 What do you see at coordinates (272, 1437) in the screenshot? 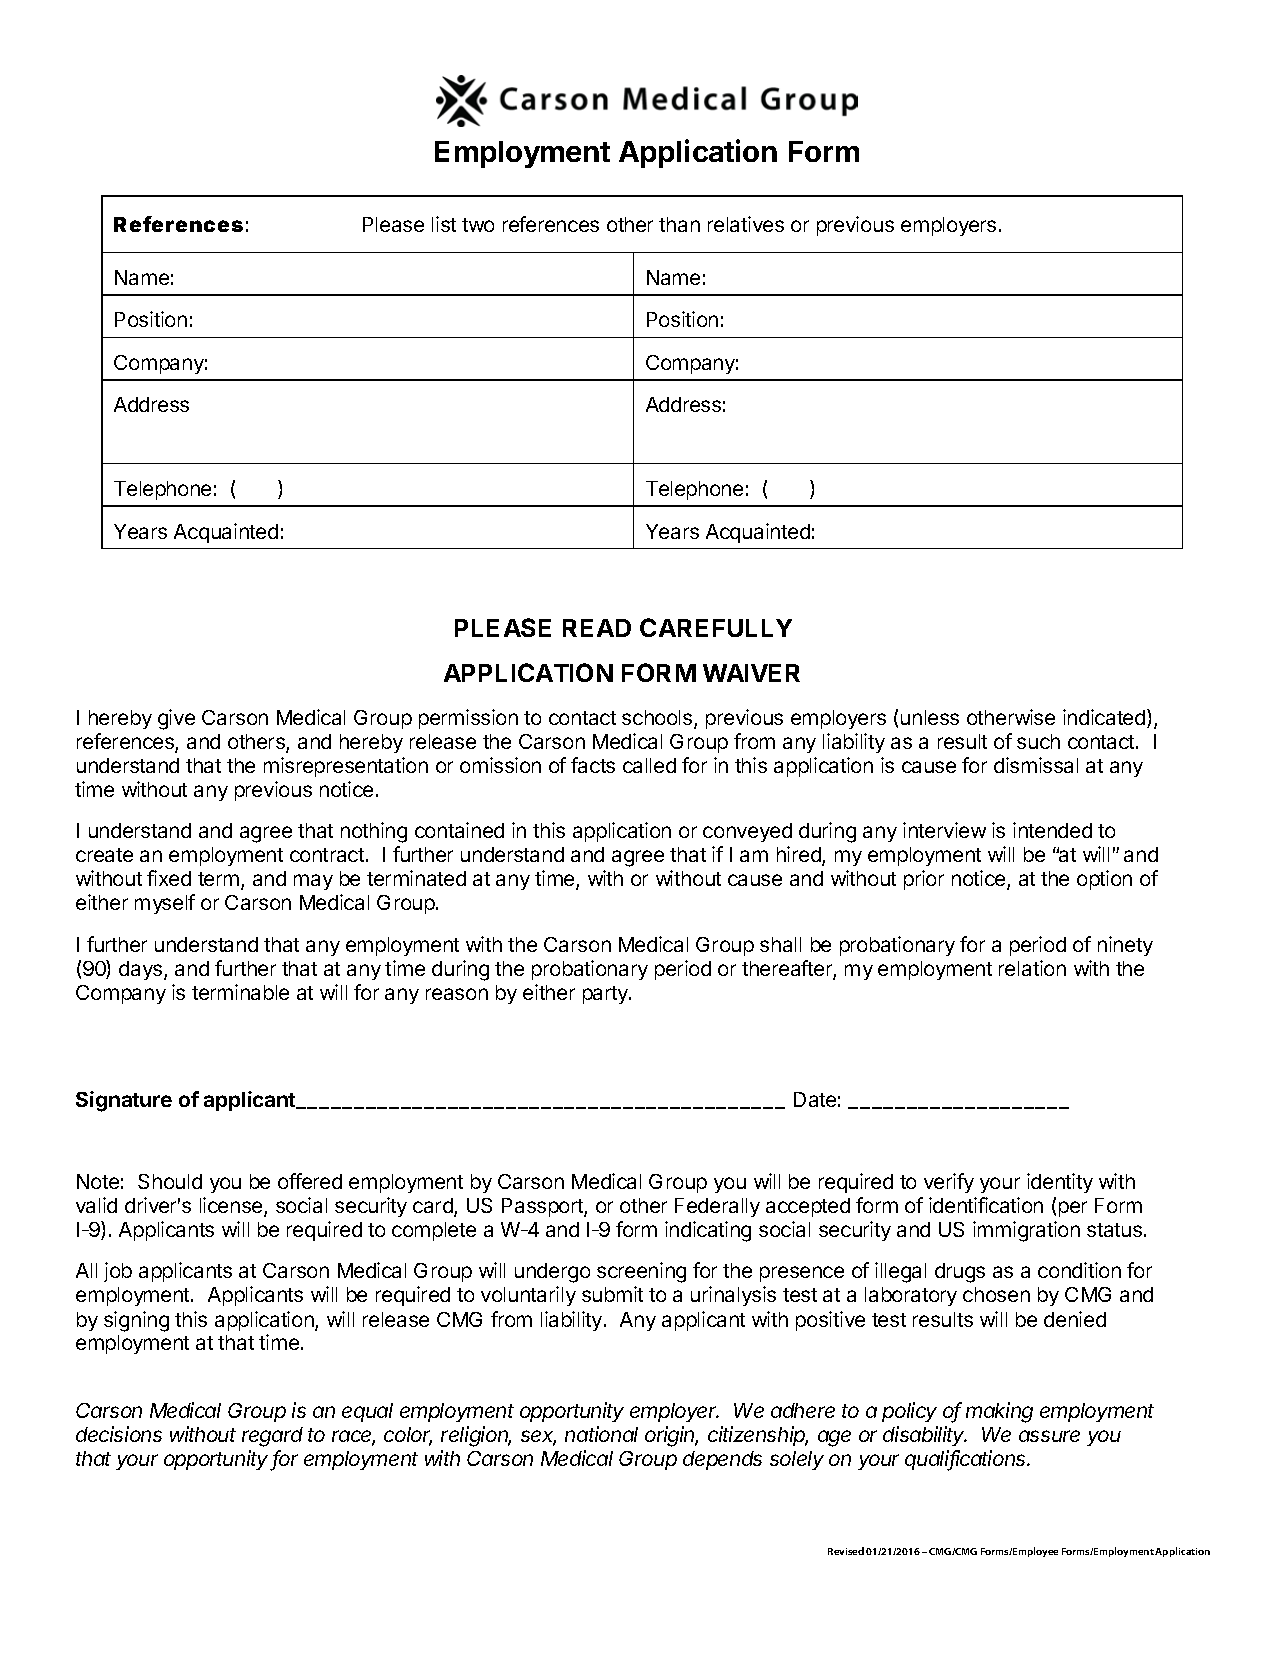
I see `regard` at bounding box center [272, 1437].
